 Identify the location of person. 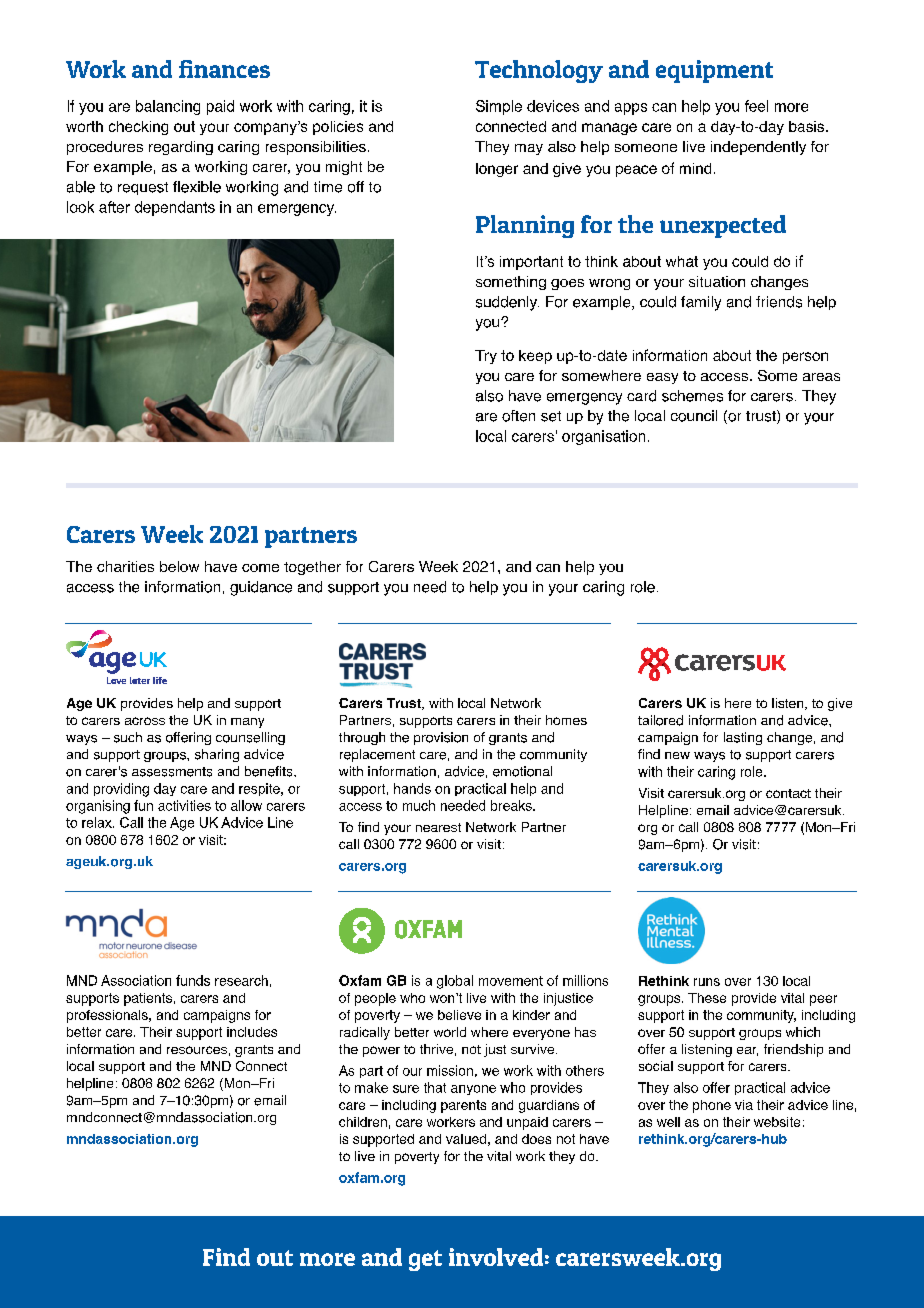
(805, 358).
